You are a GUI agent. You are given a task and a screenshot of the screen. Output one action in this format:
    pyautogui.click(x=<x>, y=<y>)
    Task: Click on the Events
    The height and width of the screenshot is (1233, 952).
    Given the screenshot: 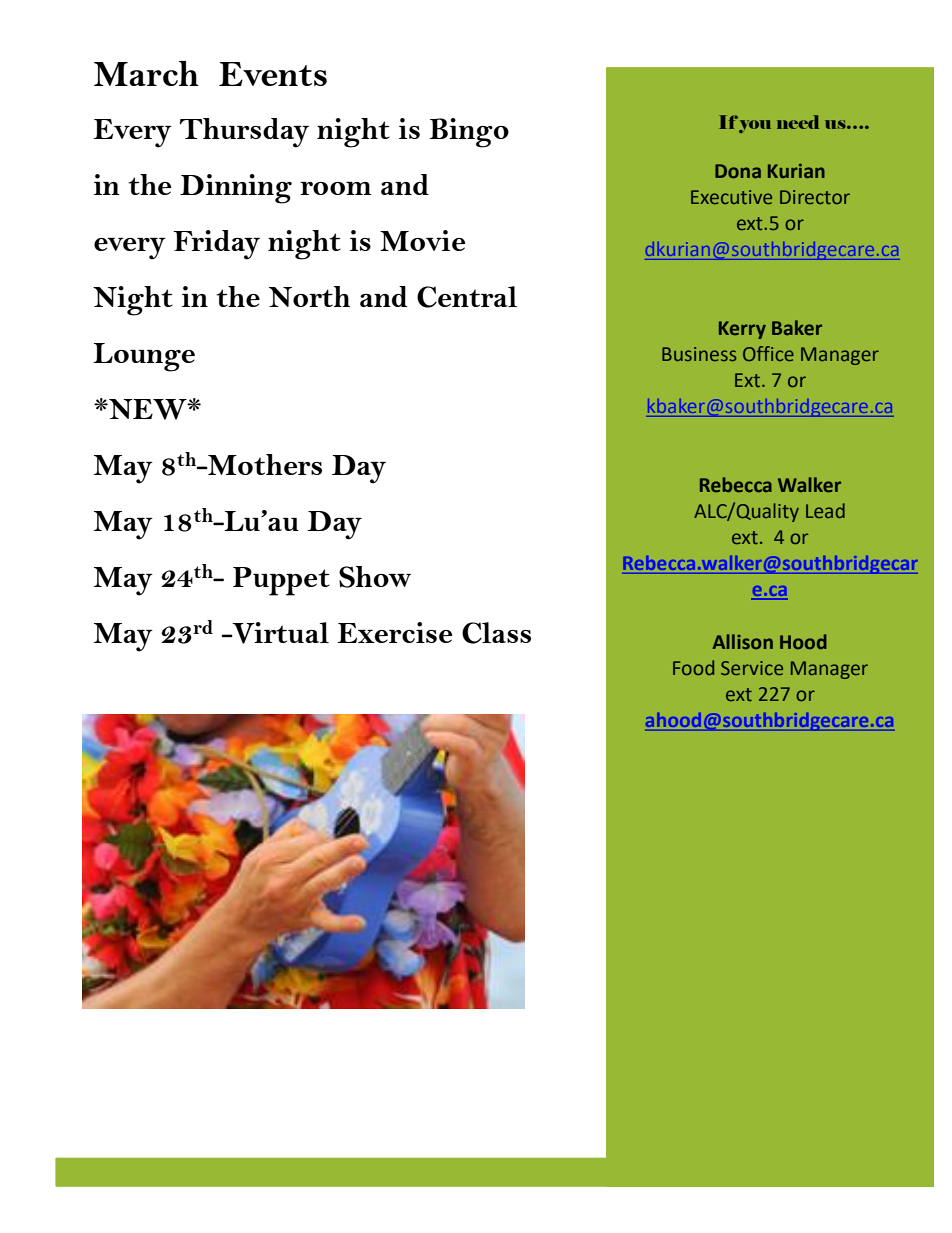 What is the action you would take?
    pyautogui.click(x=273, y=74)
